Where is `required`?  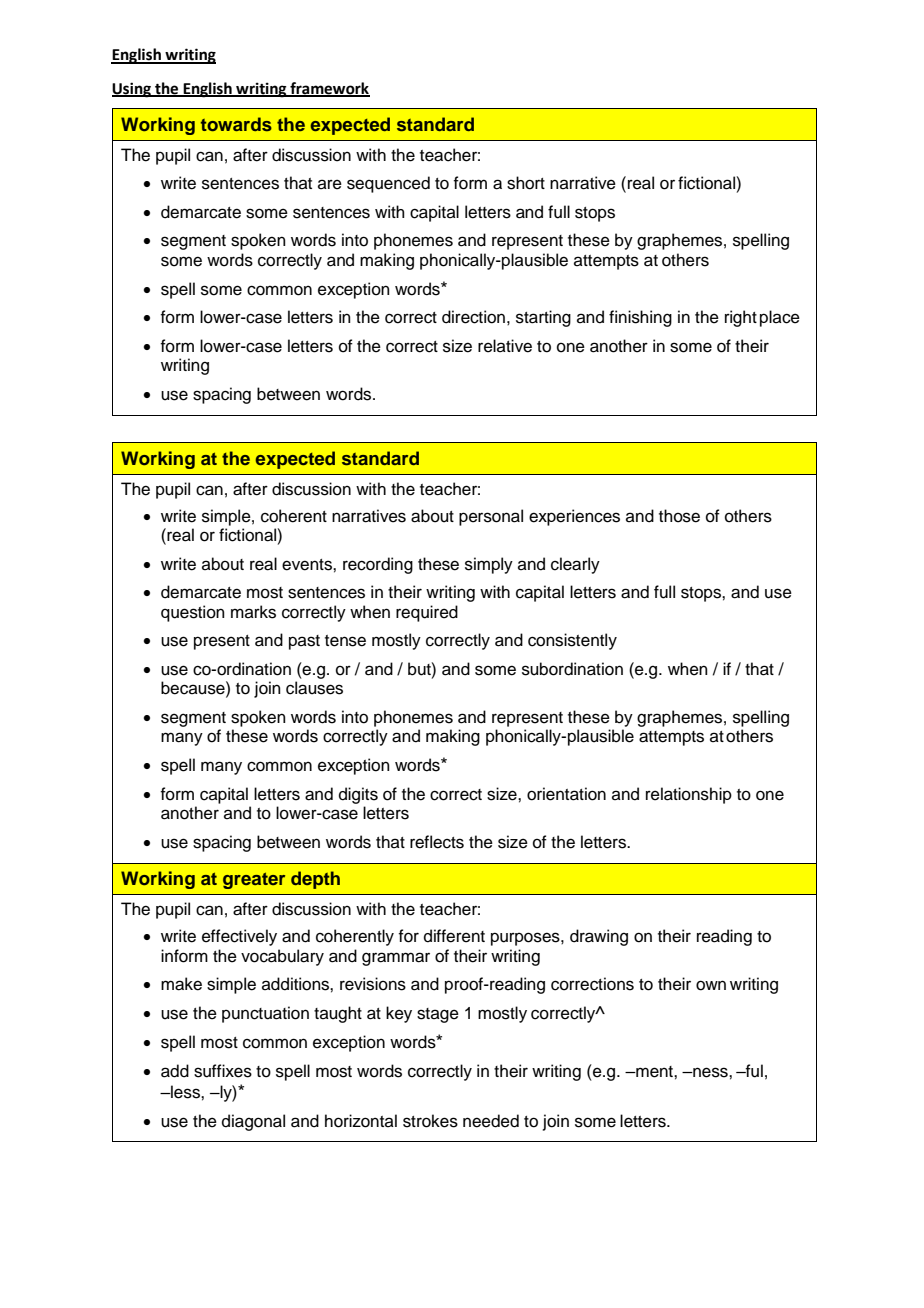 required is located at coordinates (427, 613).
